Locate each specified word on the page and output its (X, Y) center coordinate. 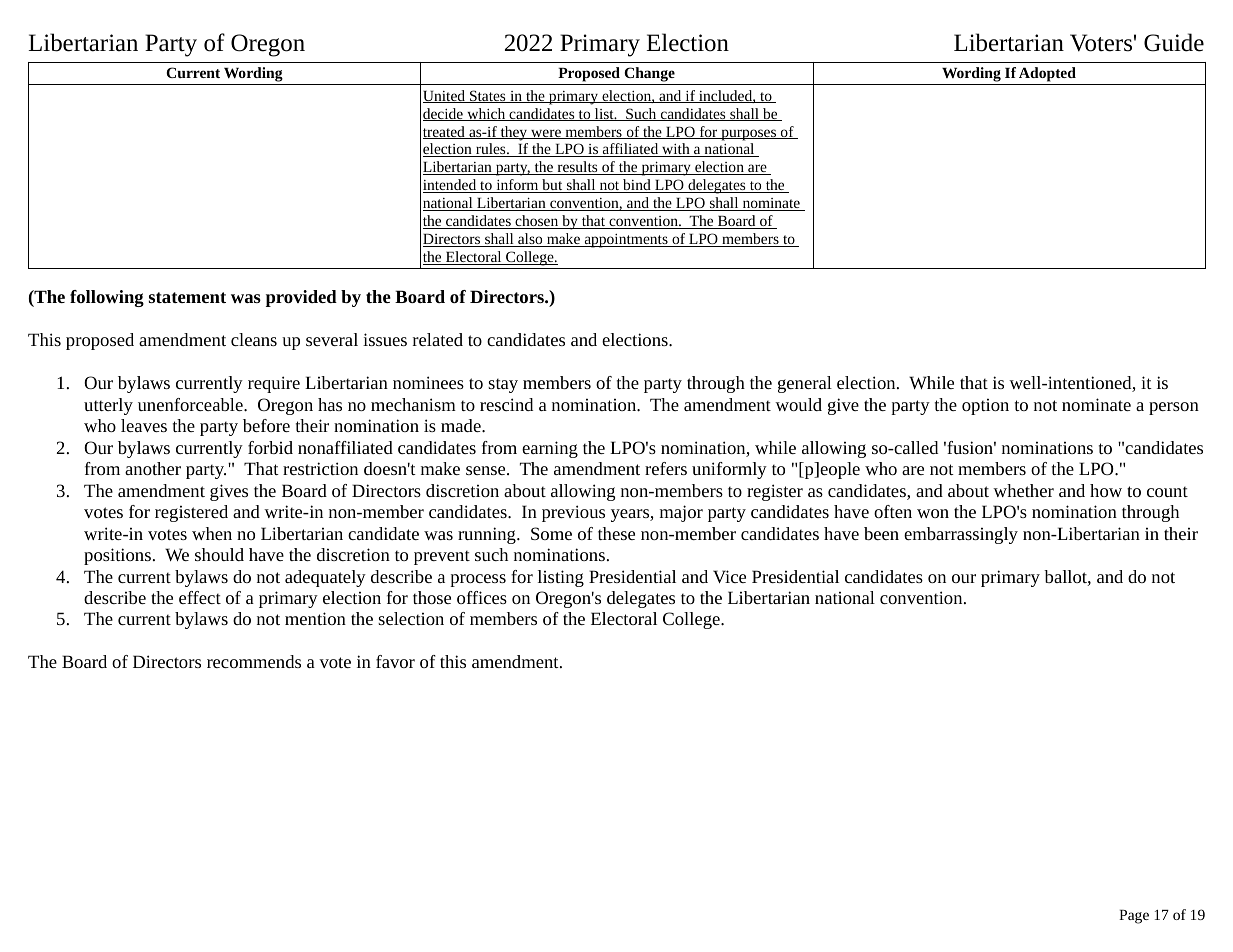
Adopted (1047, 74)
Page (1134, 917)
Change (649, 74)
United (445, 96)
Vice (729, 576)
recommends (254, 661)
